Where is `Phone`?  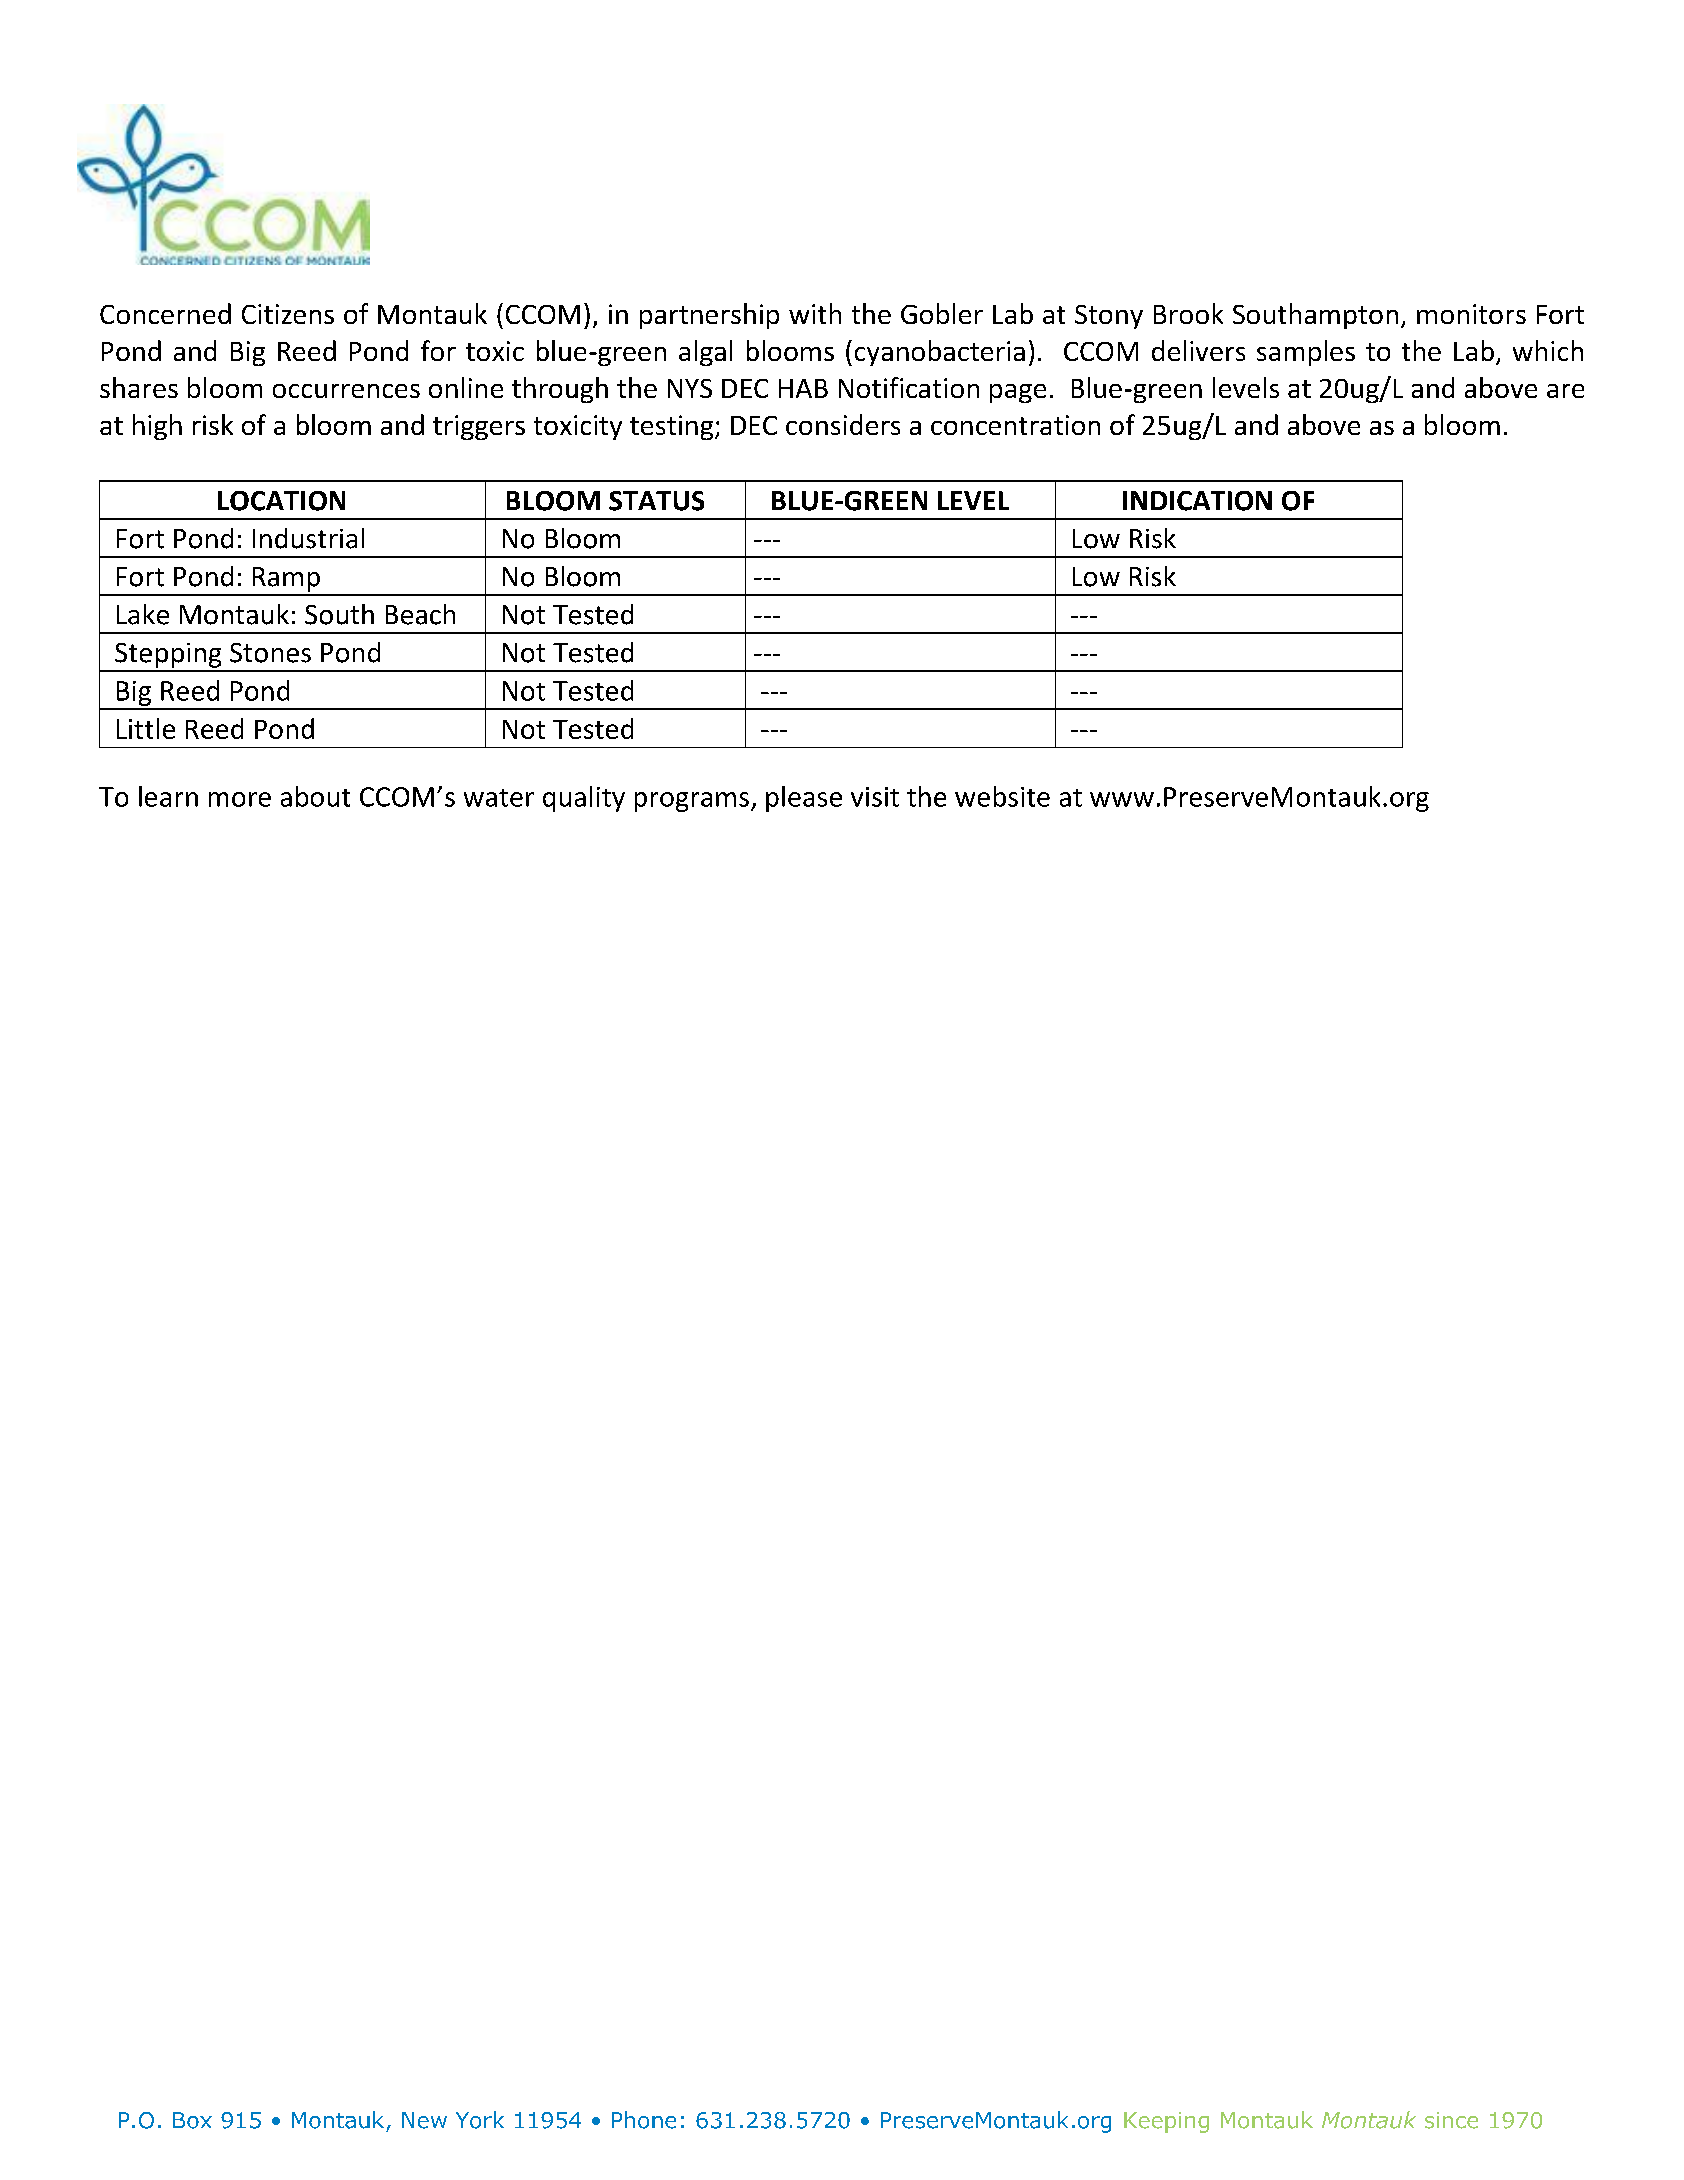
Phone is located at coordinates (644, 2120).
